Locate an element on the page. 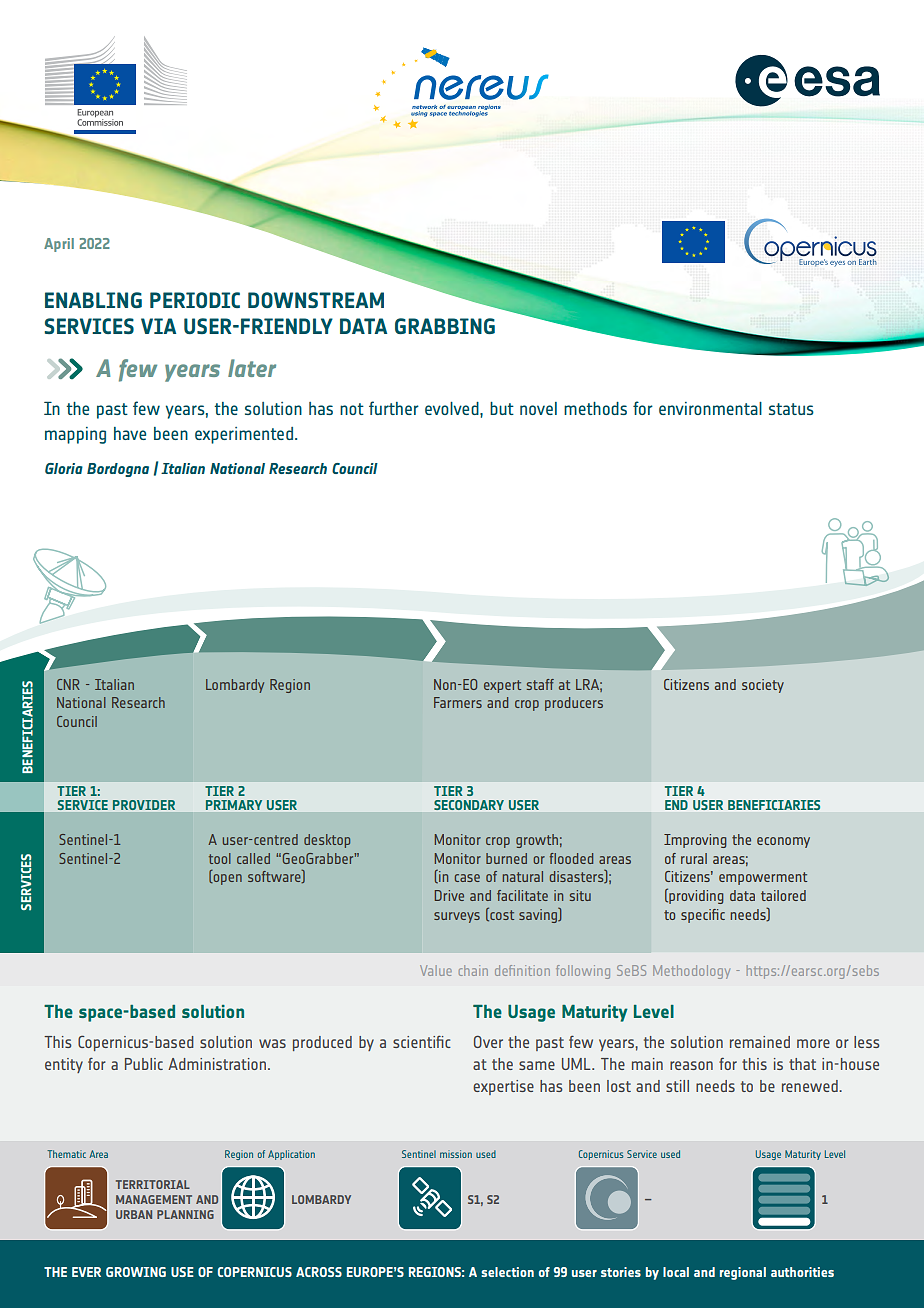 This page has width=924, height=1308. PERIODIC is located at coordinates (195, 300).
